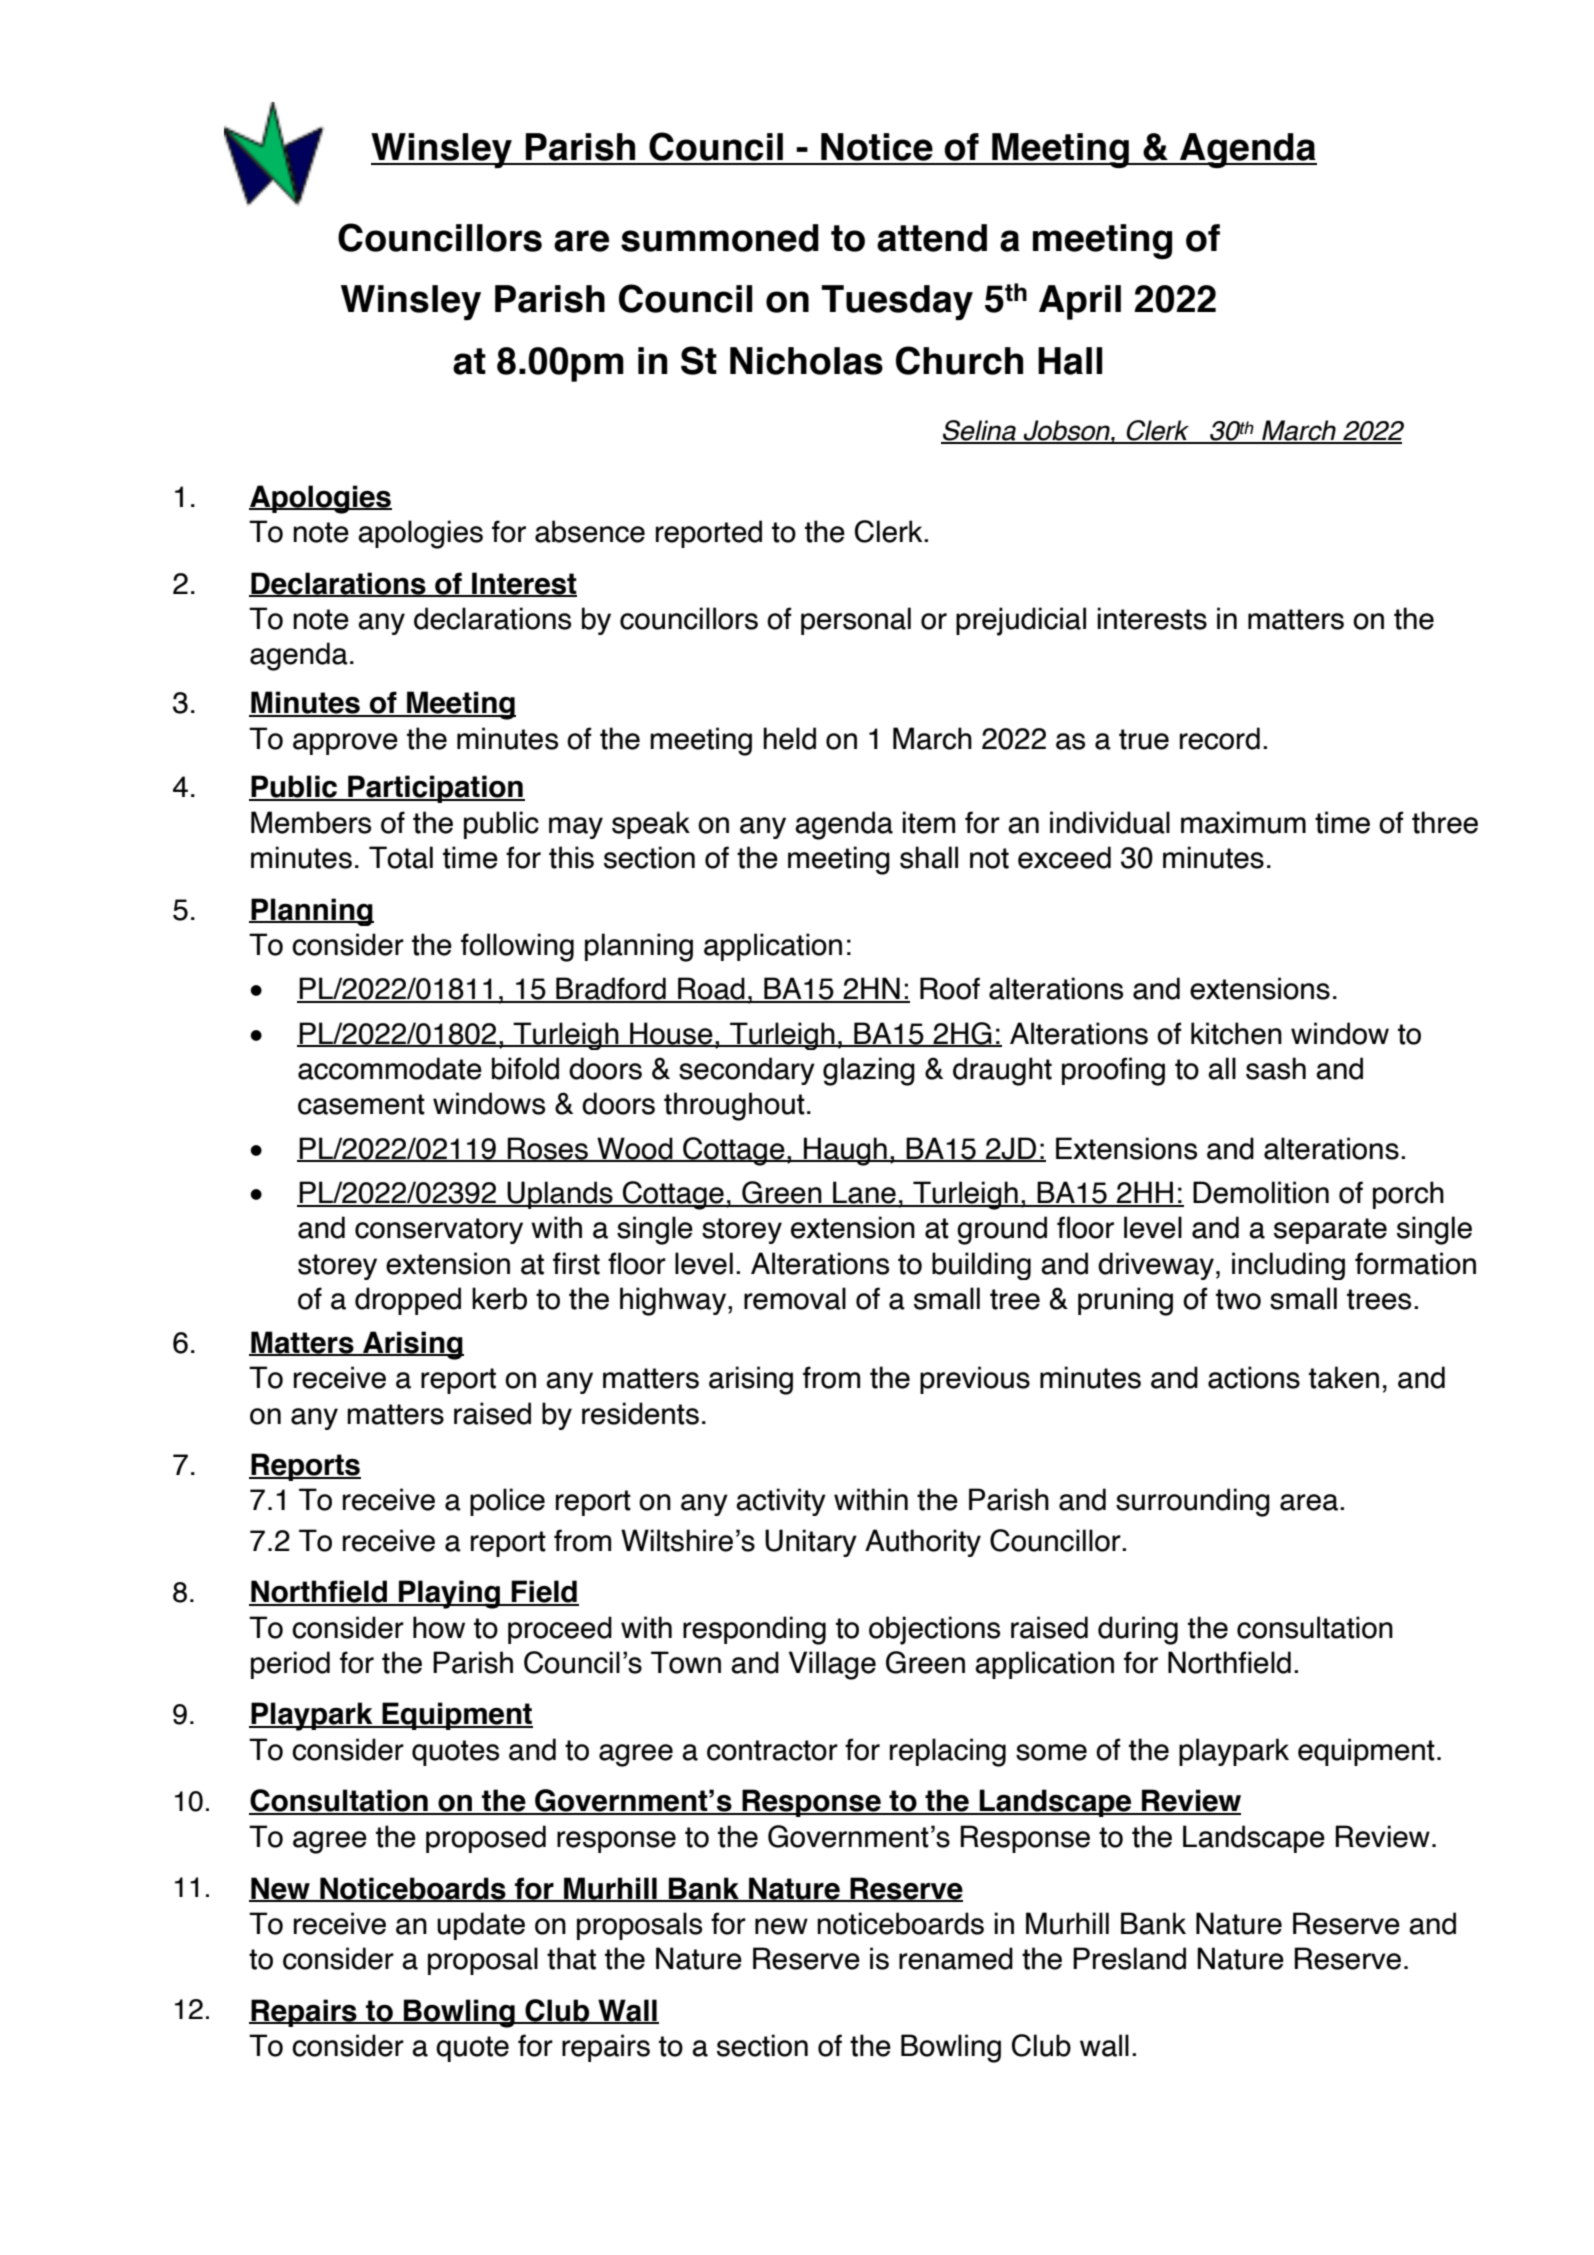 The height and width of the document is (2255, 1594). What do you see at coordinates (481, 1926) in the document?
I see `update` at bounding box center [481, 1926].
